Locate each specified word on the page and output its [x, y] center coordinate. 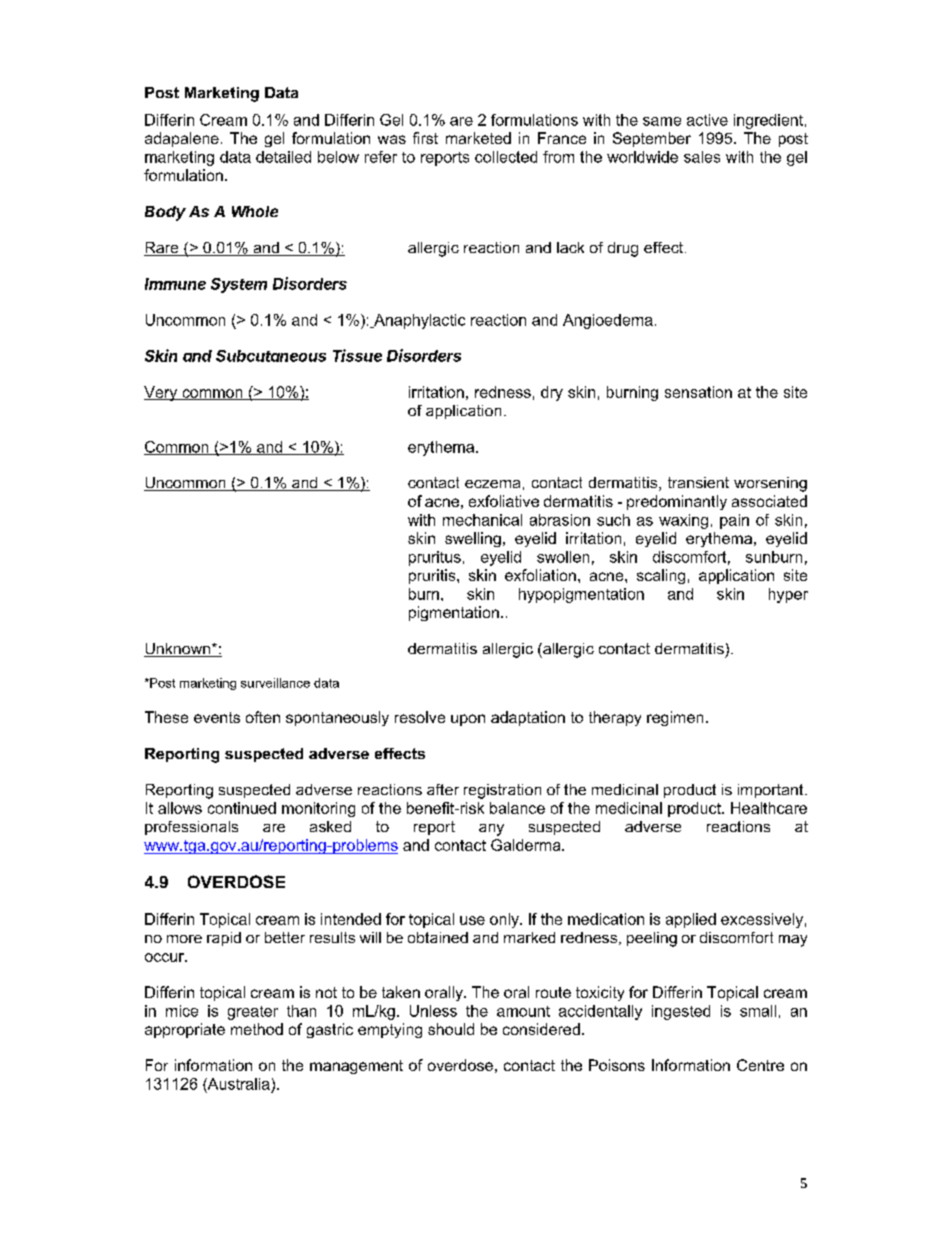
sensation [698, 392]
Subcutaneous [271, 356]
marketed [478, 138]
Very [162, 393]
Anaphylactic [418, 321]
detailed [283, 157]
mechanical [482, 520]
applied [691, 920]
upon [468, 720]
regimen [675, 718]
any [491, 830]
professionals [191, 828]
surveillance [275, 683]
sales [702, 157]
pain [734, 521]
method [257, 1029]
